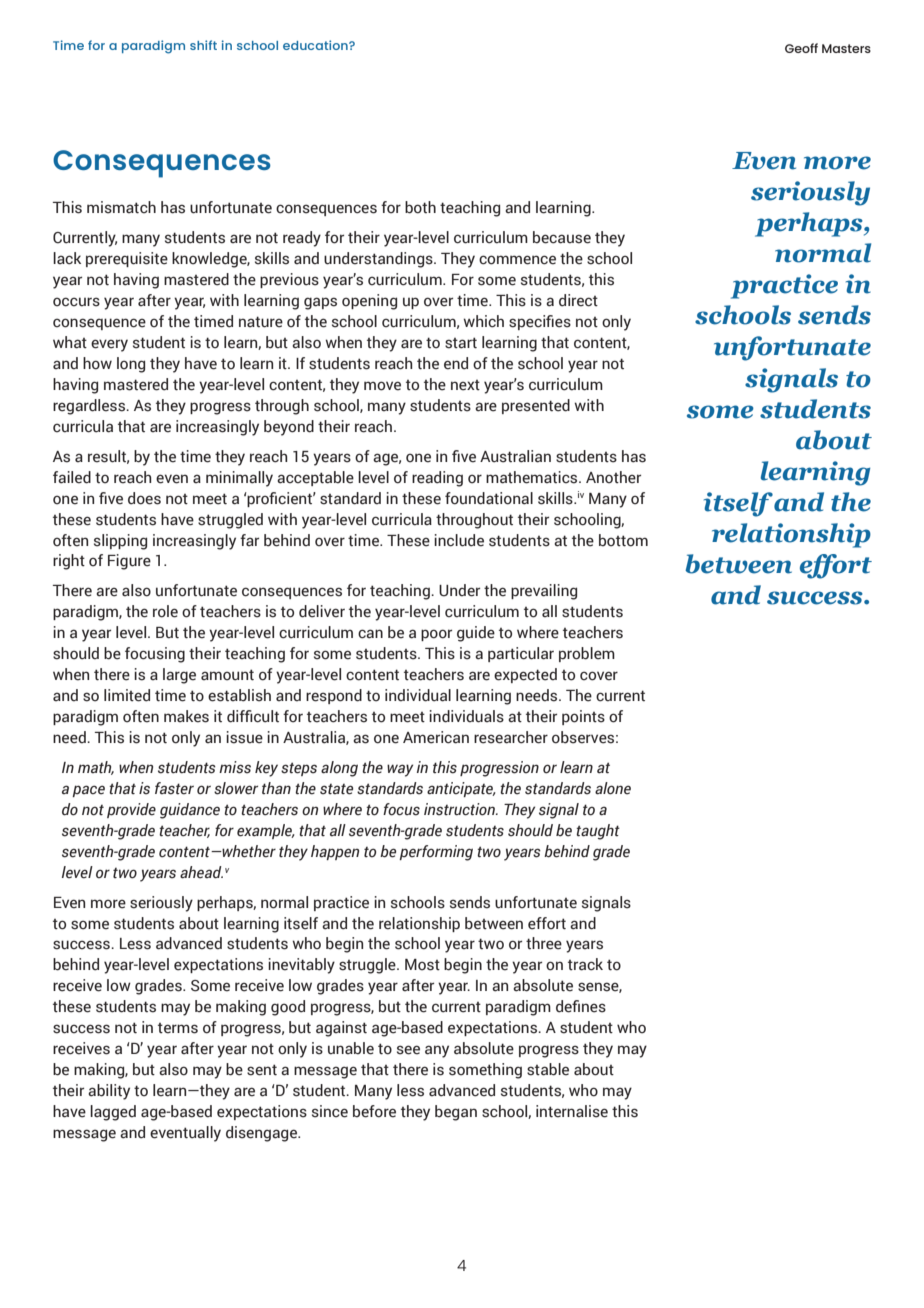 The width and height of the screenshot is (924, 1308). What do you see at coordinates (113, 1113) in the screenshot?
I see `lagged` at bounding box center [113, 1113].
